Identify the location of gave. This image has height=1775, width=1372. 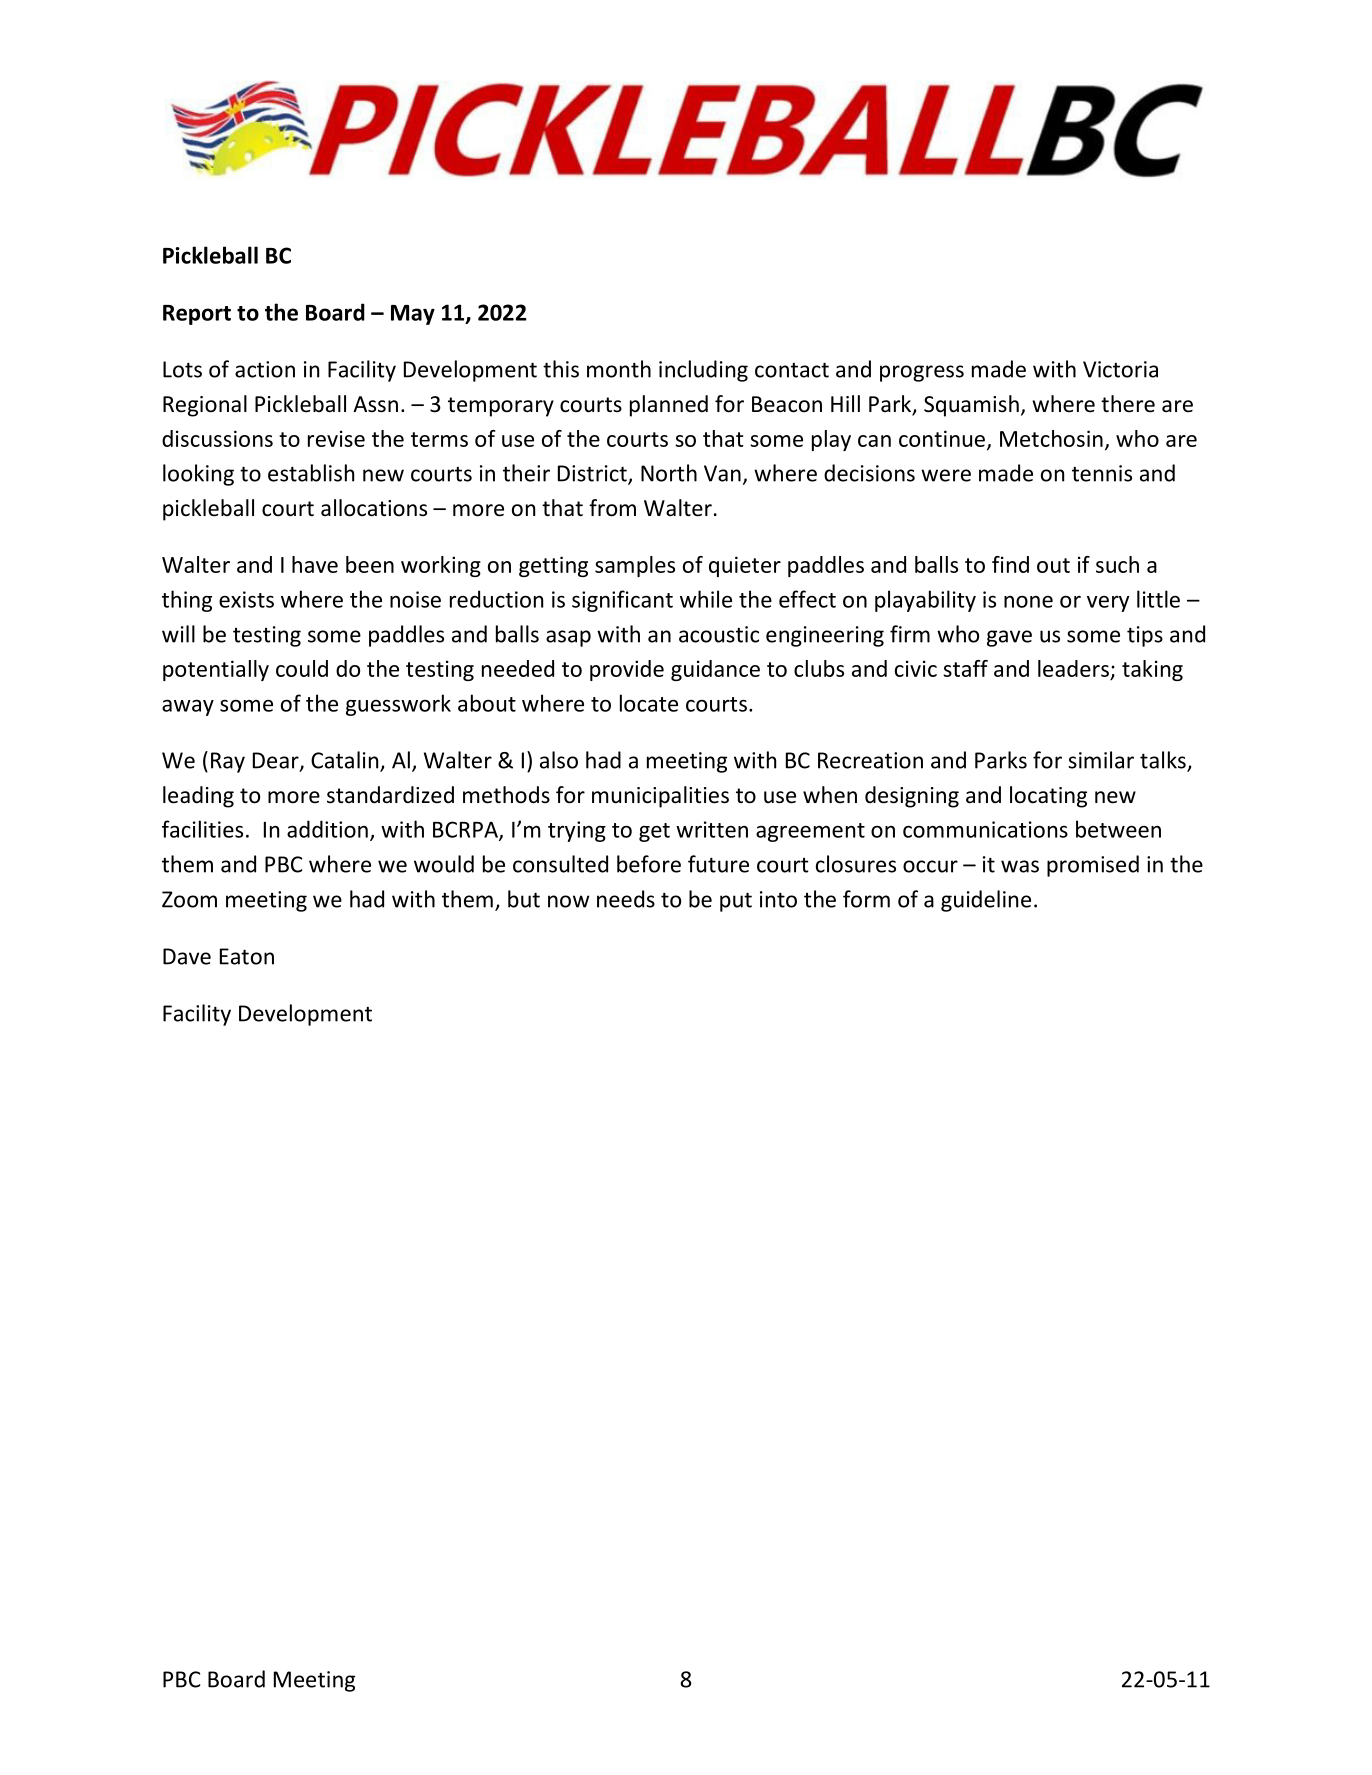
(1009, 638).
